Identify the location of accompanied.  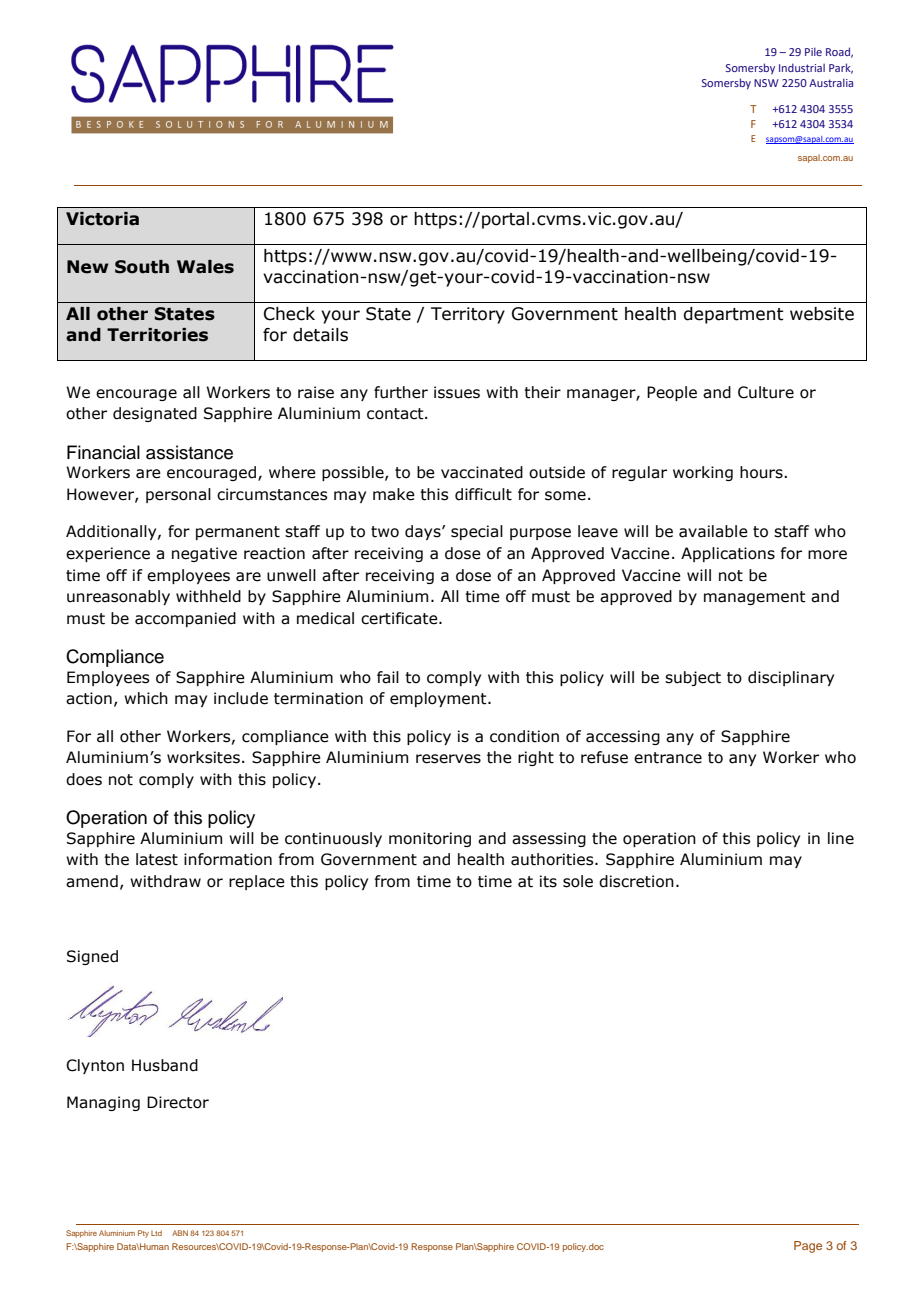
(185, 619).
